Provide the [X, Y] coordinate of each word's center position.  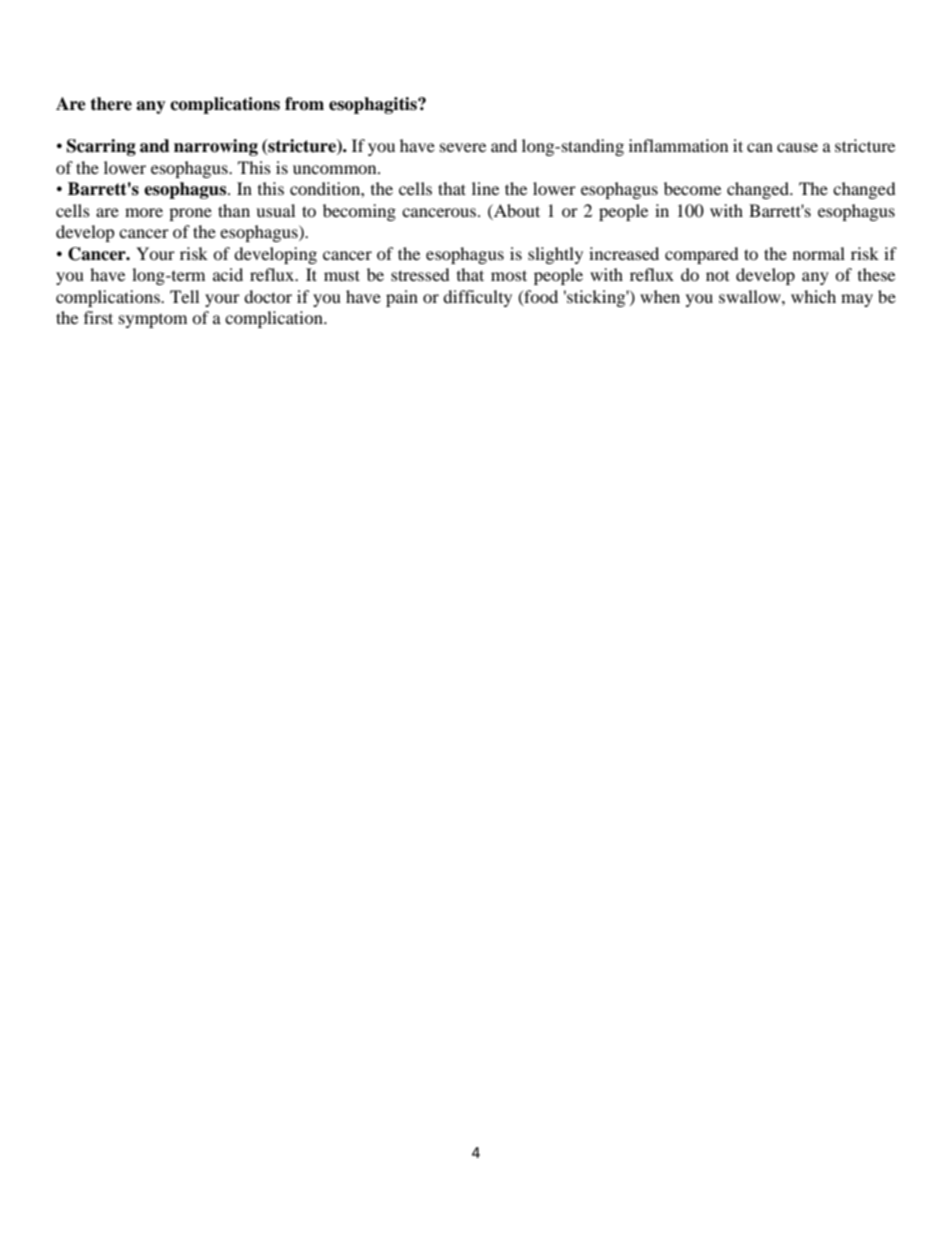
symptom [153, 321]
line [485, 188]
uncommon [336, 169]
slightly [555, 255]
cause [797, 147]
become [692, 188]
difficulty [477, 298]
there [111, 104]
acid [228, 274]
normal [819, 253]
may [857, 300]
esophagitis [374, 105]
